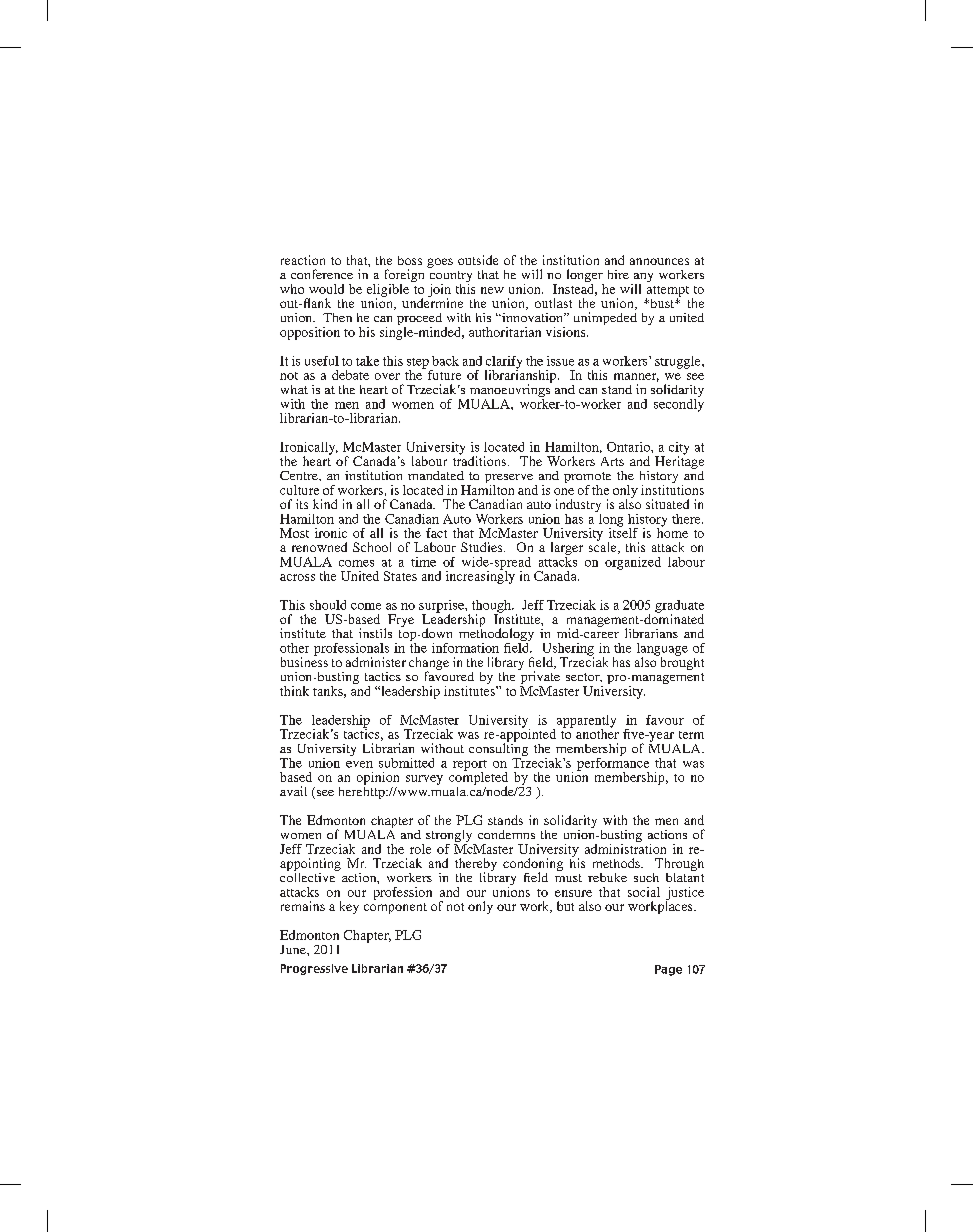 This screenshot has width=973, height=1232. What do you see at coordinates (326, 289) in the screenshot?
I see `would` at bounding box center [326, 289].
